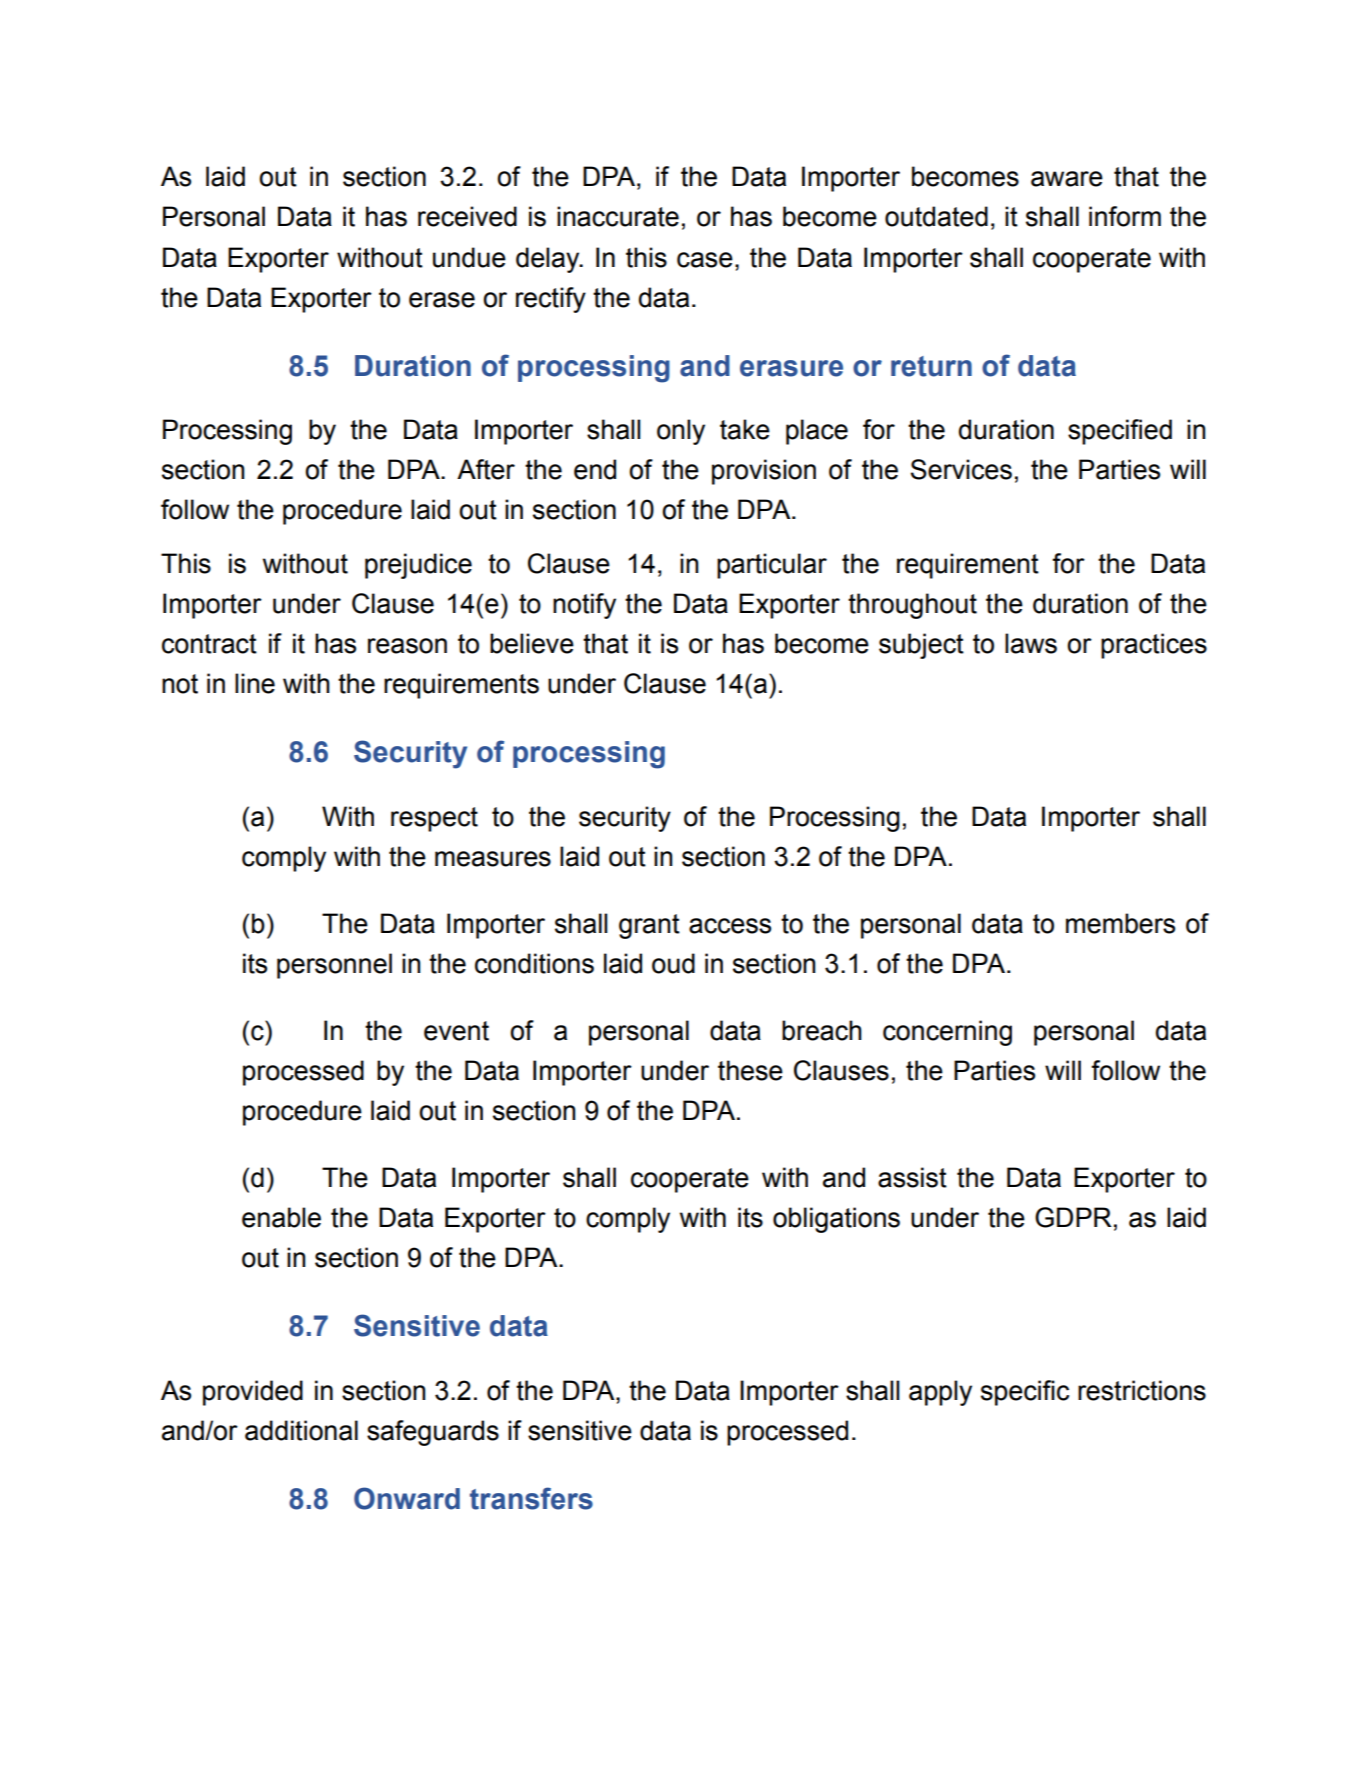 This page has width=1369, height=1772. I want to click on oud, so click(673, 963).
